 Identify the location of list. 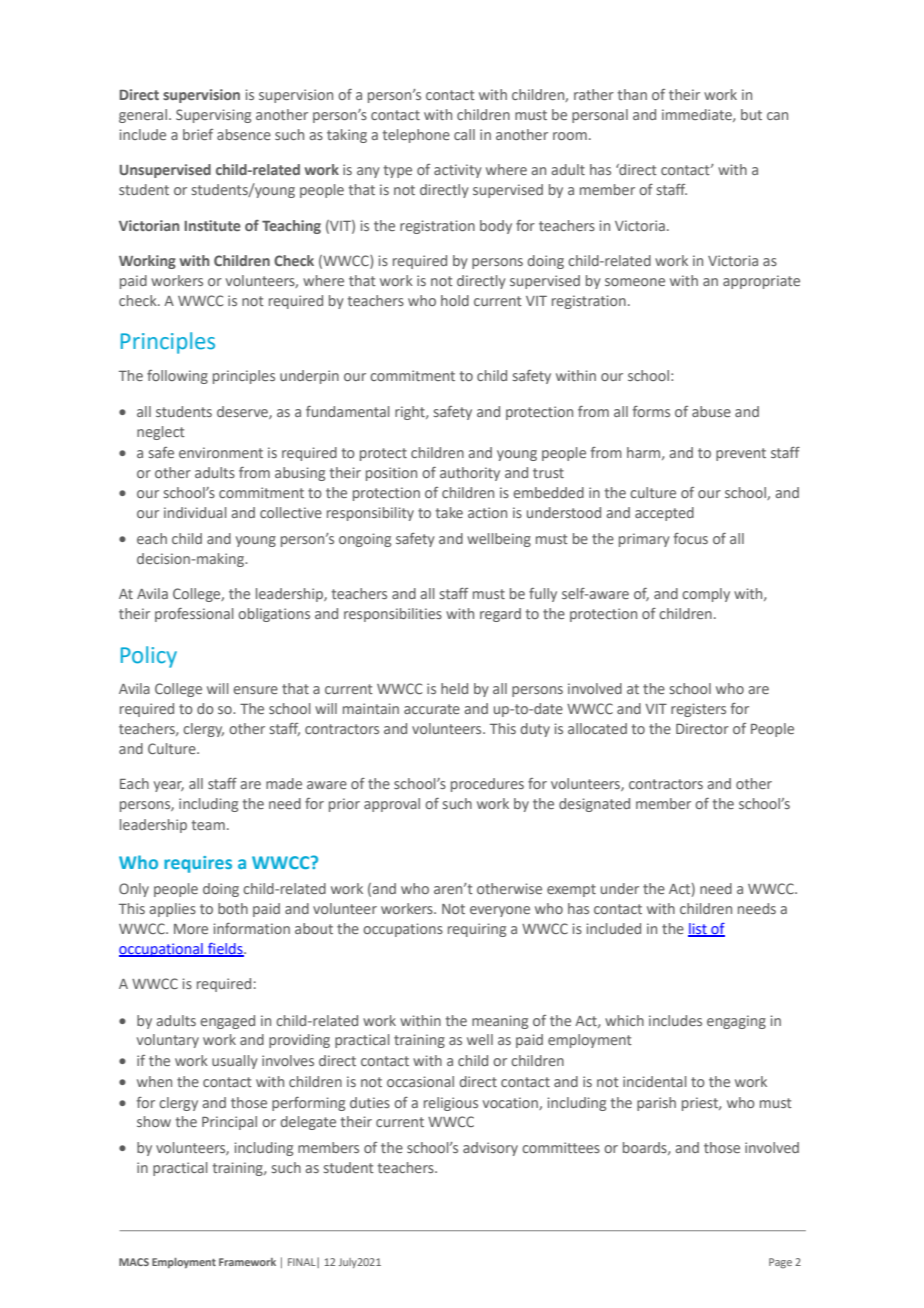
(698, 929).
